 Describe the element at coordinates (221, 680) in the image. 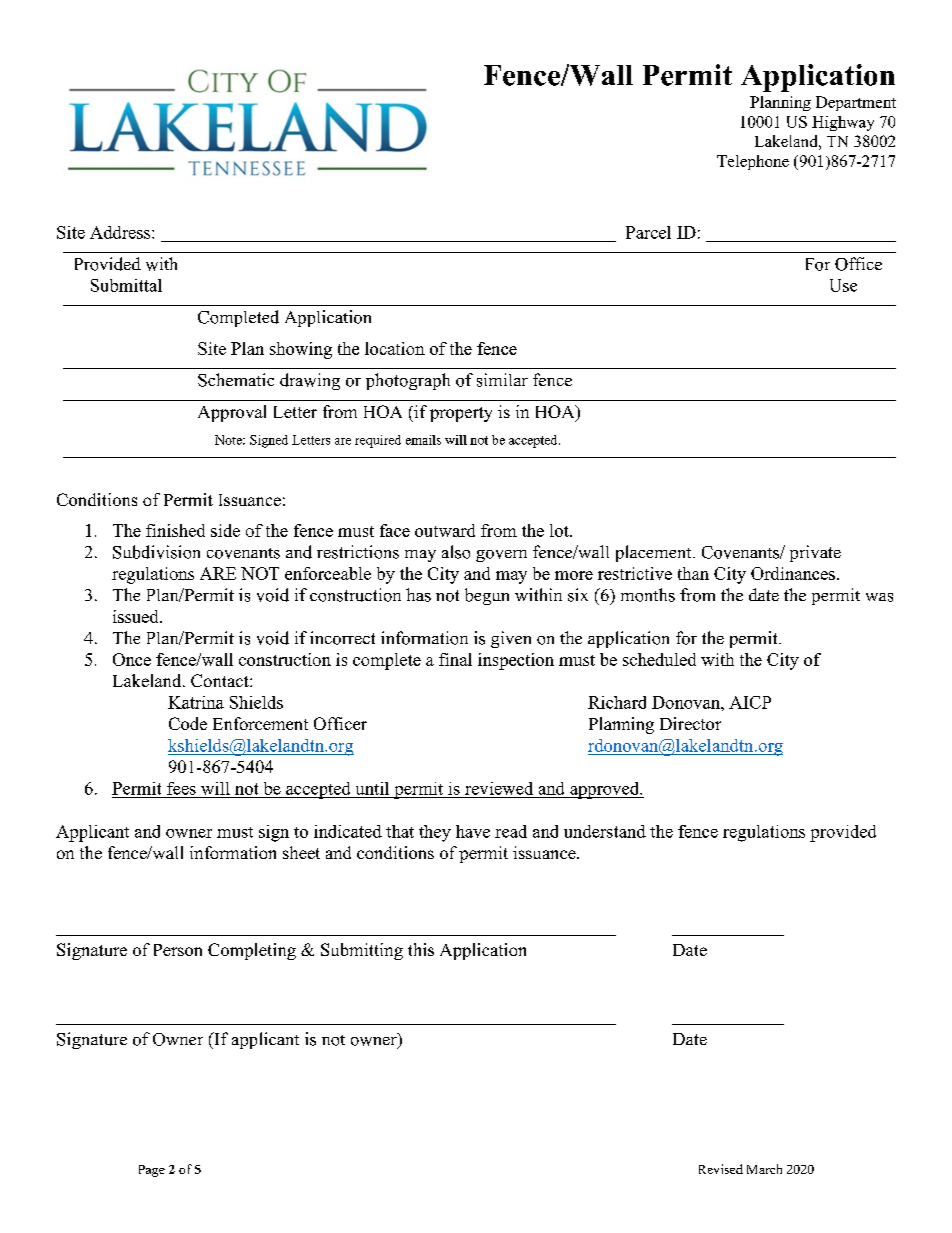

I see `Contact` at that location.
